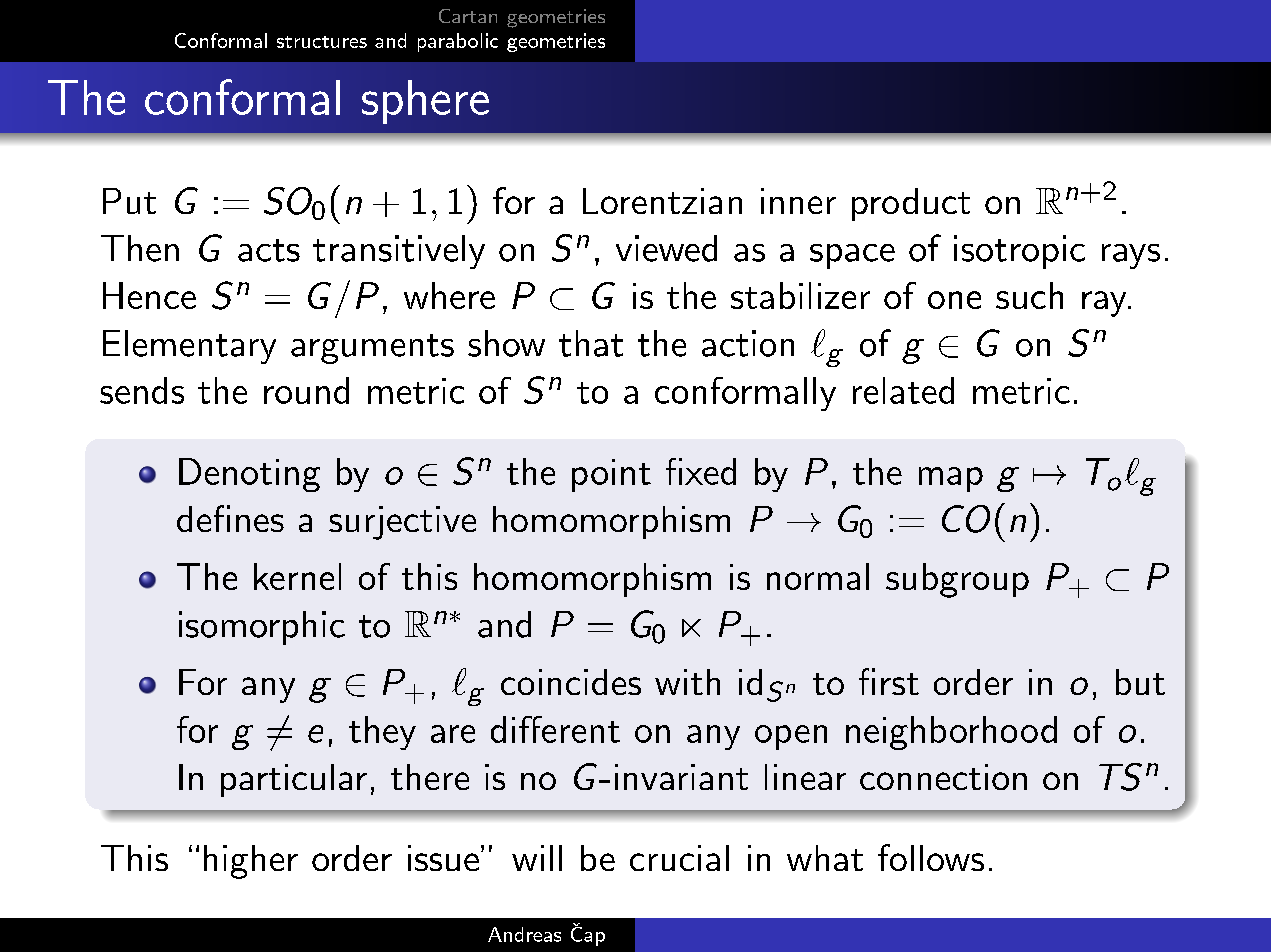 This image has height=952, width=1271. I want to click on point, so click(611, 475).
